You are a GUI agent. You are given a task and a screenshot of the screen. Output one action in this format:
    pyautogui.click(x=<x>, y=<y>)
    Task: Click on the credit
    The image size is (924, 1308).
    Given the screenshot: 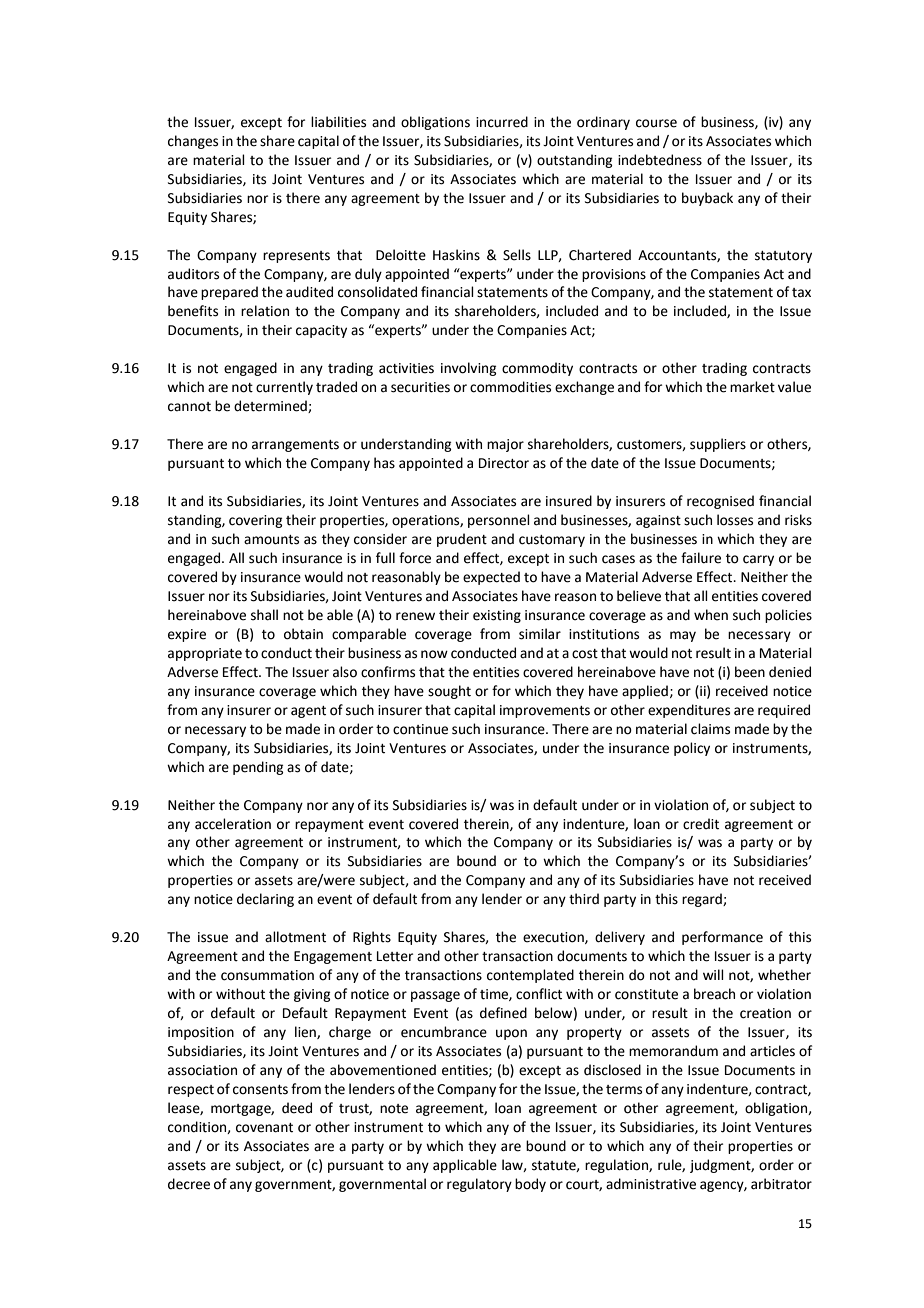 What is the action you would take?
    pyautogui.click(x=701, y=824)
